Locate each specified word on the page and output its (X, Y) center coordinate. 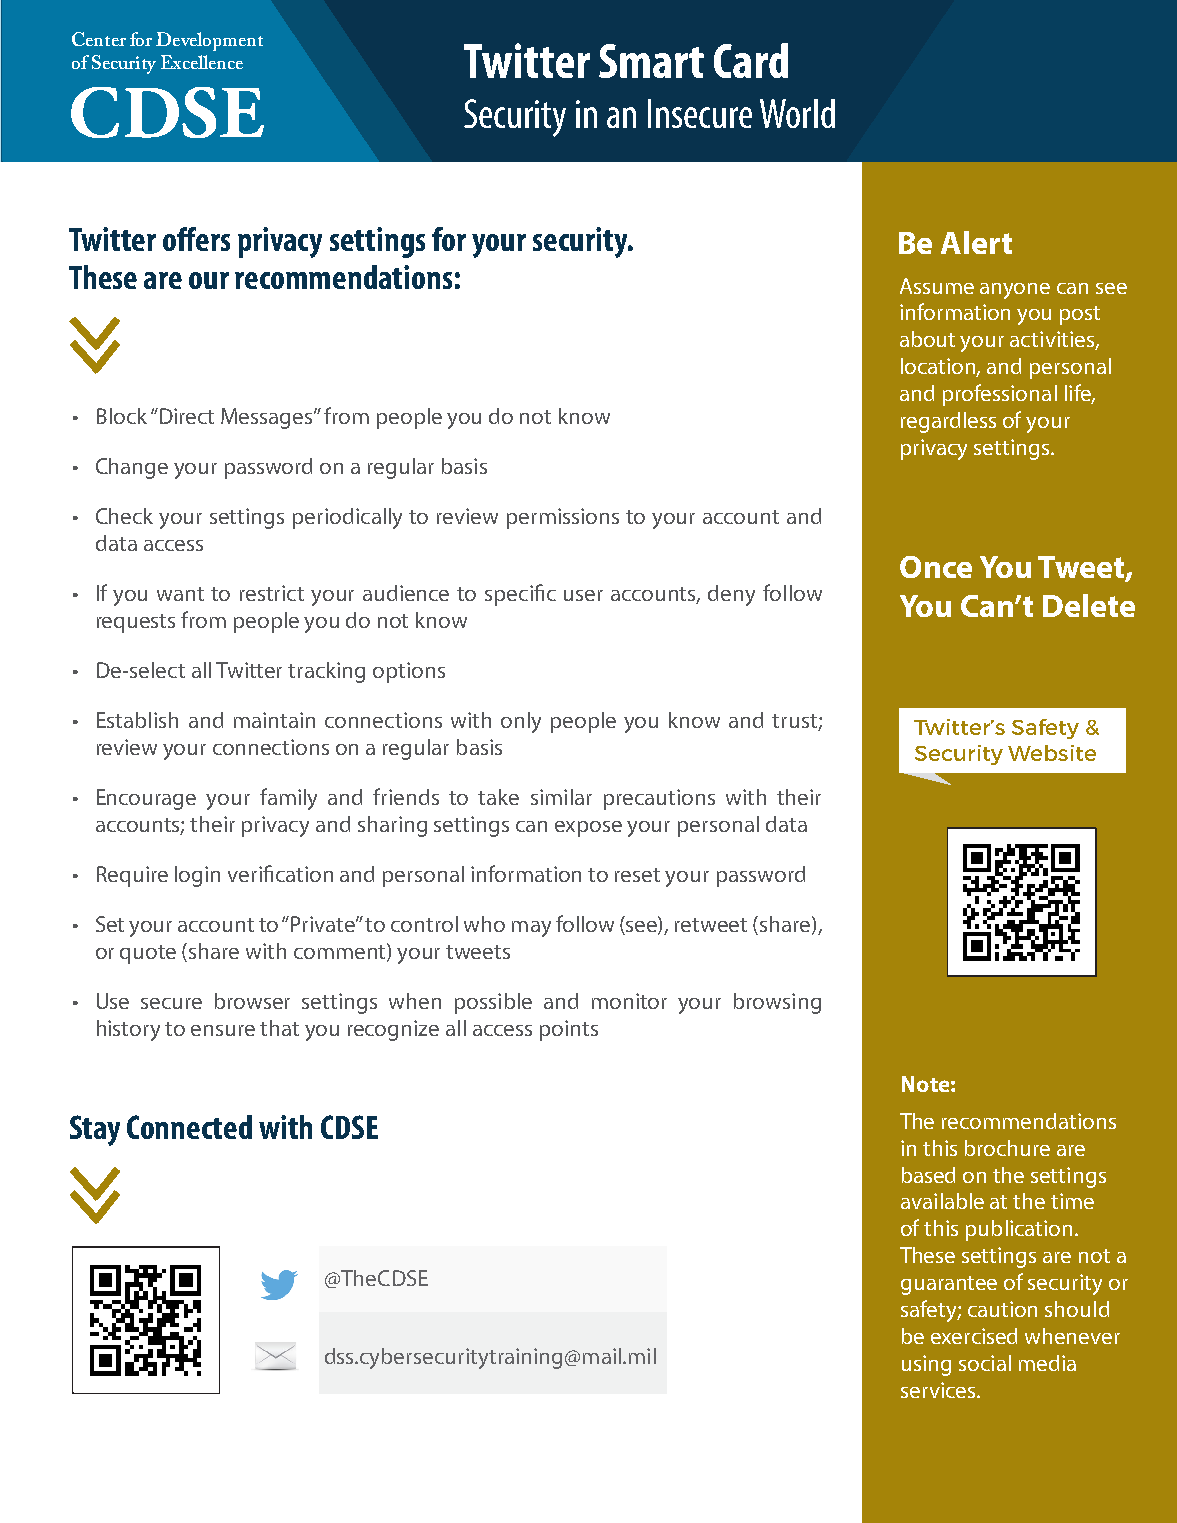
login (197, 876)
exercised (974, 1336)
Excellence (202, 62)
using (926, 1365)
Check (124, 516)
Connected (189, 1127)
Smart (651, 61)
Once (936, 567)
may (531, 929)
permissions (563, 518)
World (797, 113)
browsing (777, 1003)
